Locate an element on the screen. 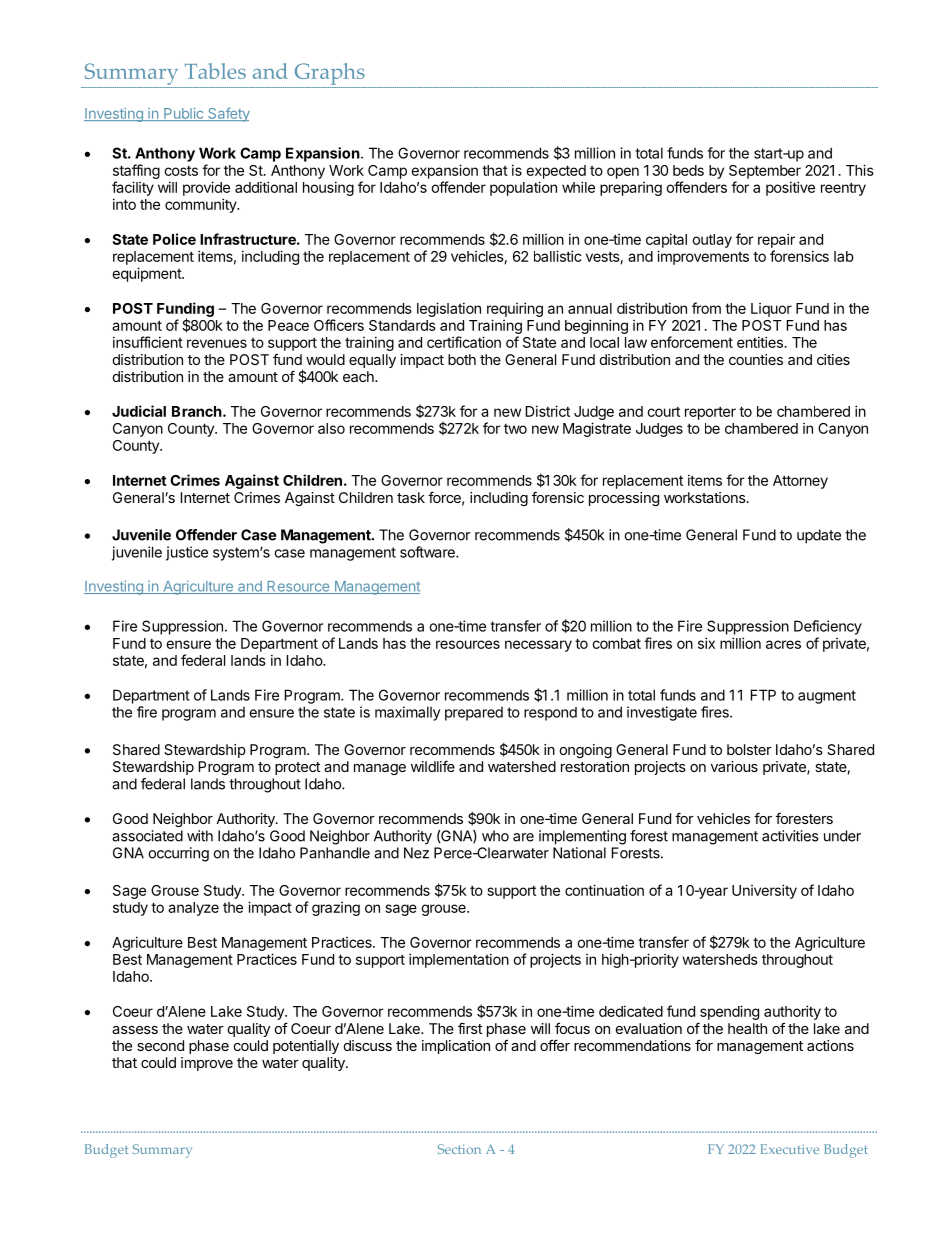  who is located at coordinates (495, 836).
